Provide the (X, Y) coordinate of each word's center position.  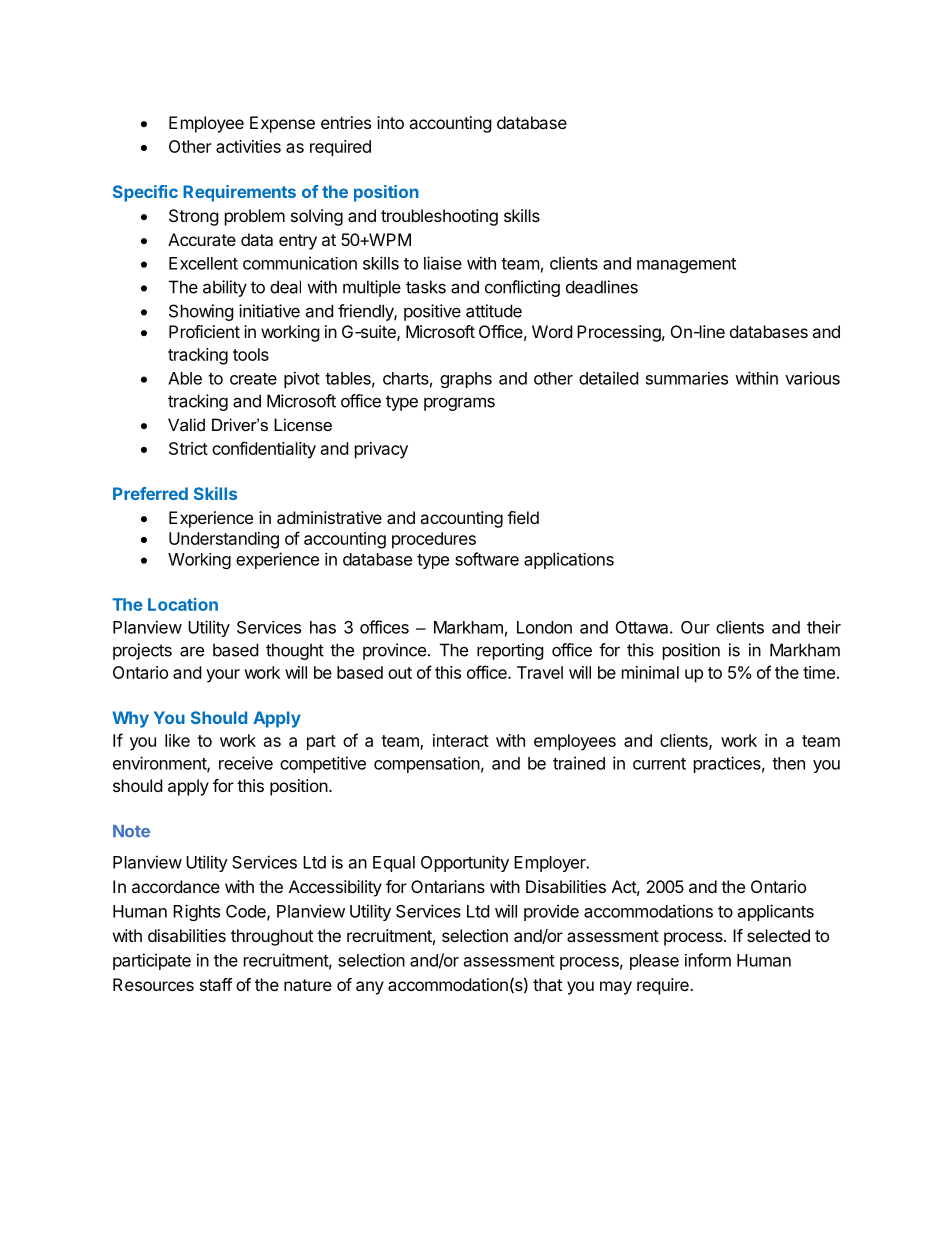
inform (708, 960)
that (547, 984)
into (390, 122)
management (686, 265)
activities (248, 146)
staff (216, 984)
